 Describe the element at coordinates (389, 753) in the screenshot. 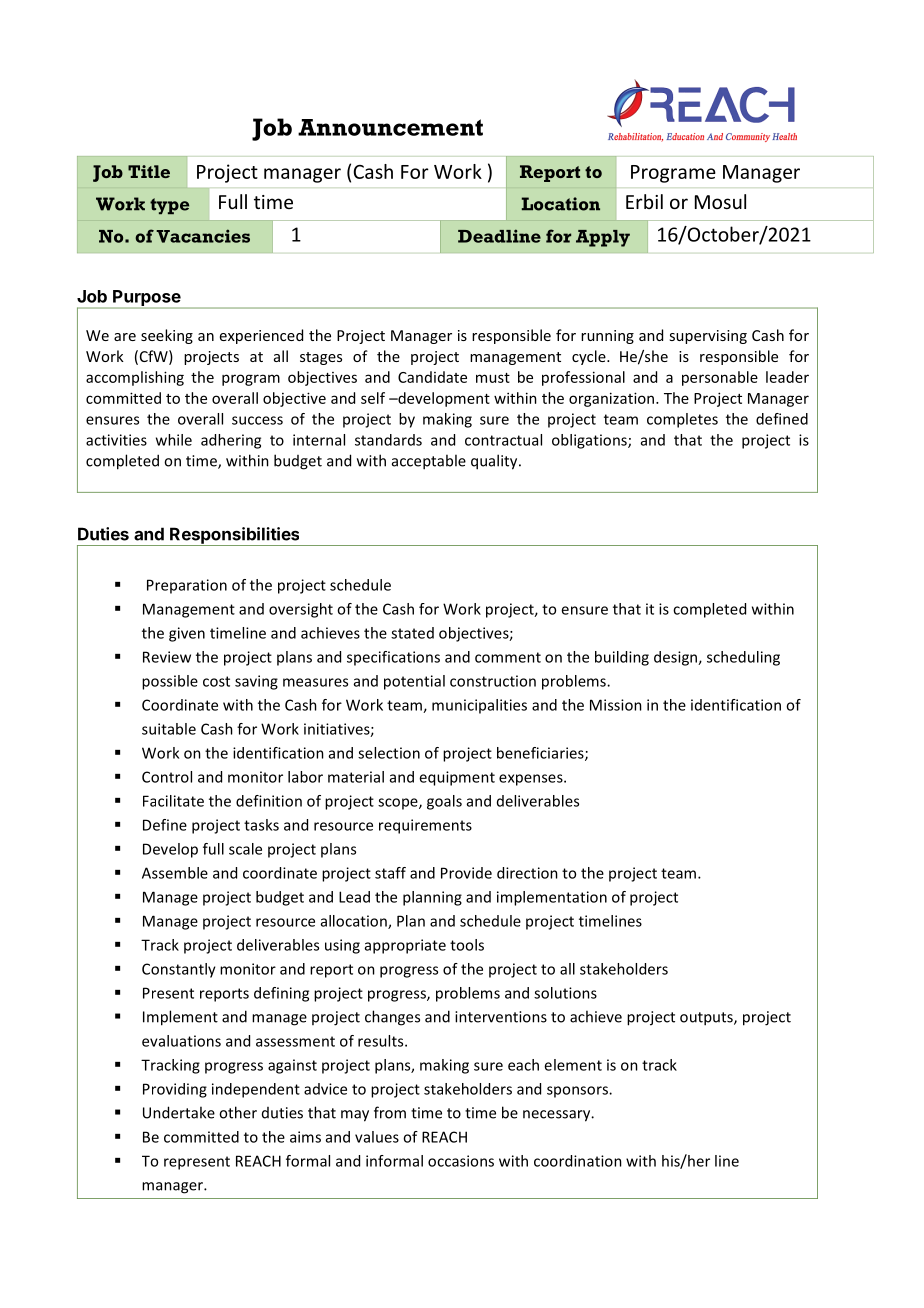

I see `selection` at that location.
